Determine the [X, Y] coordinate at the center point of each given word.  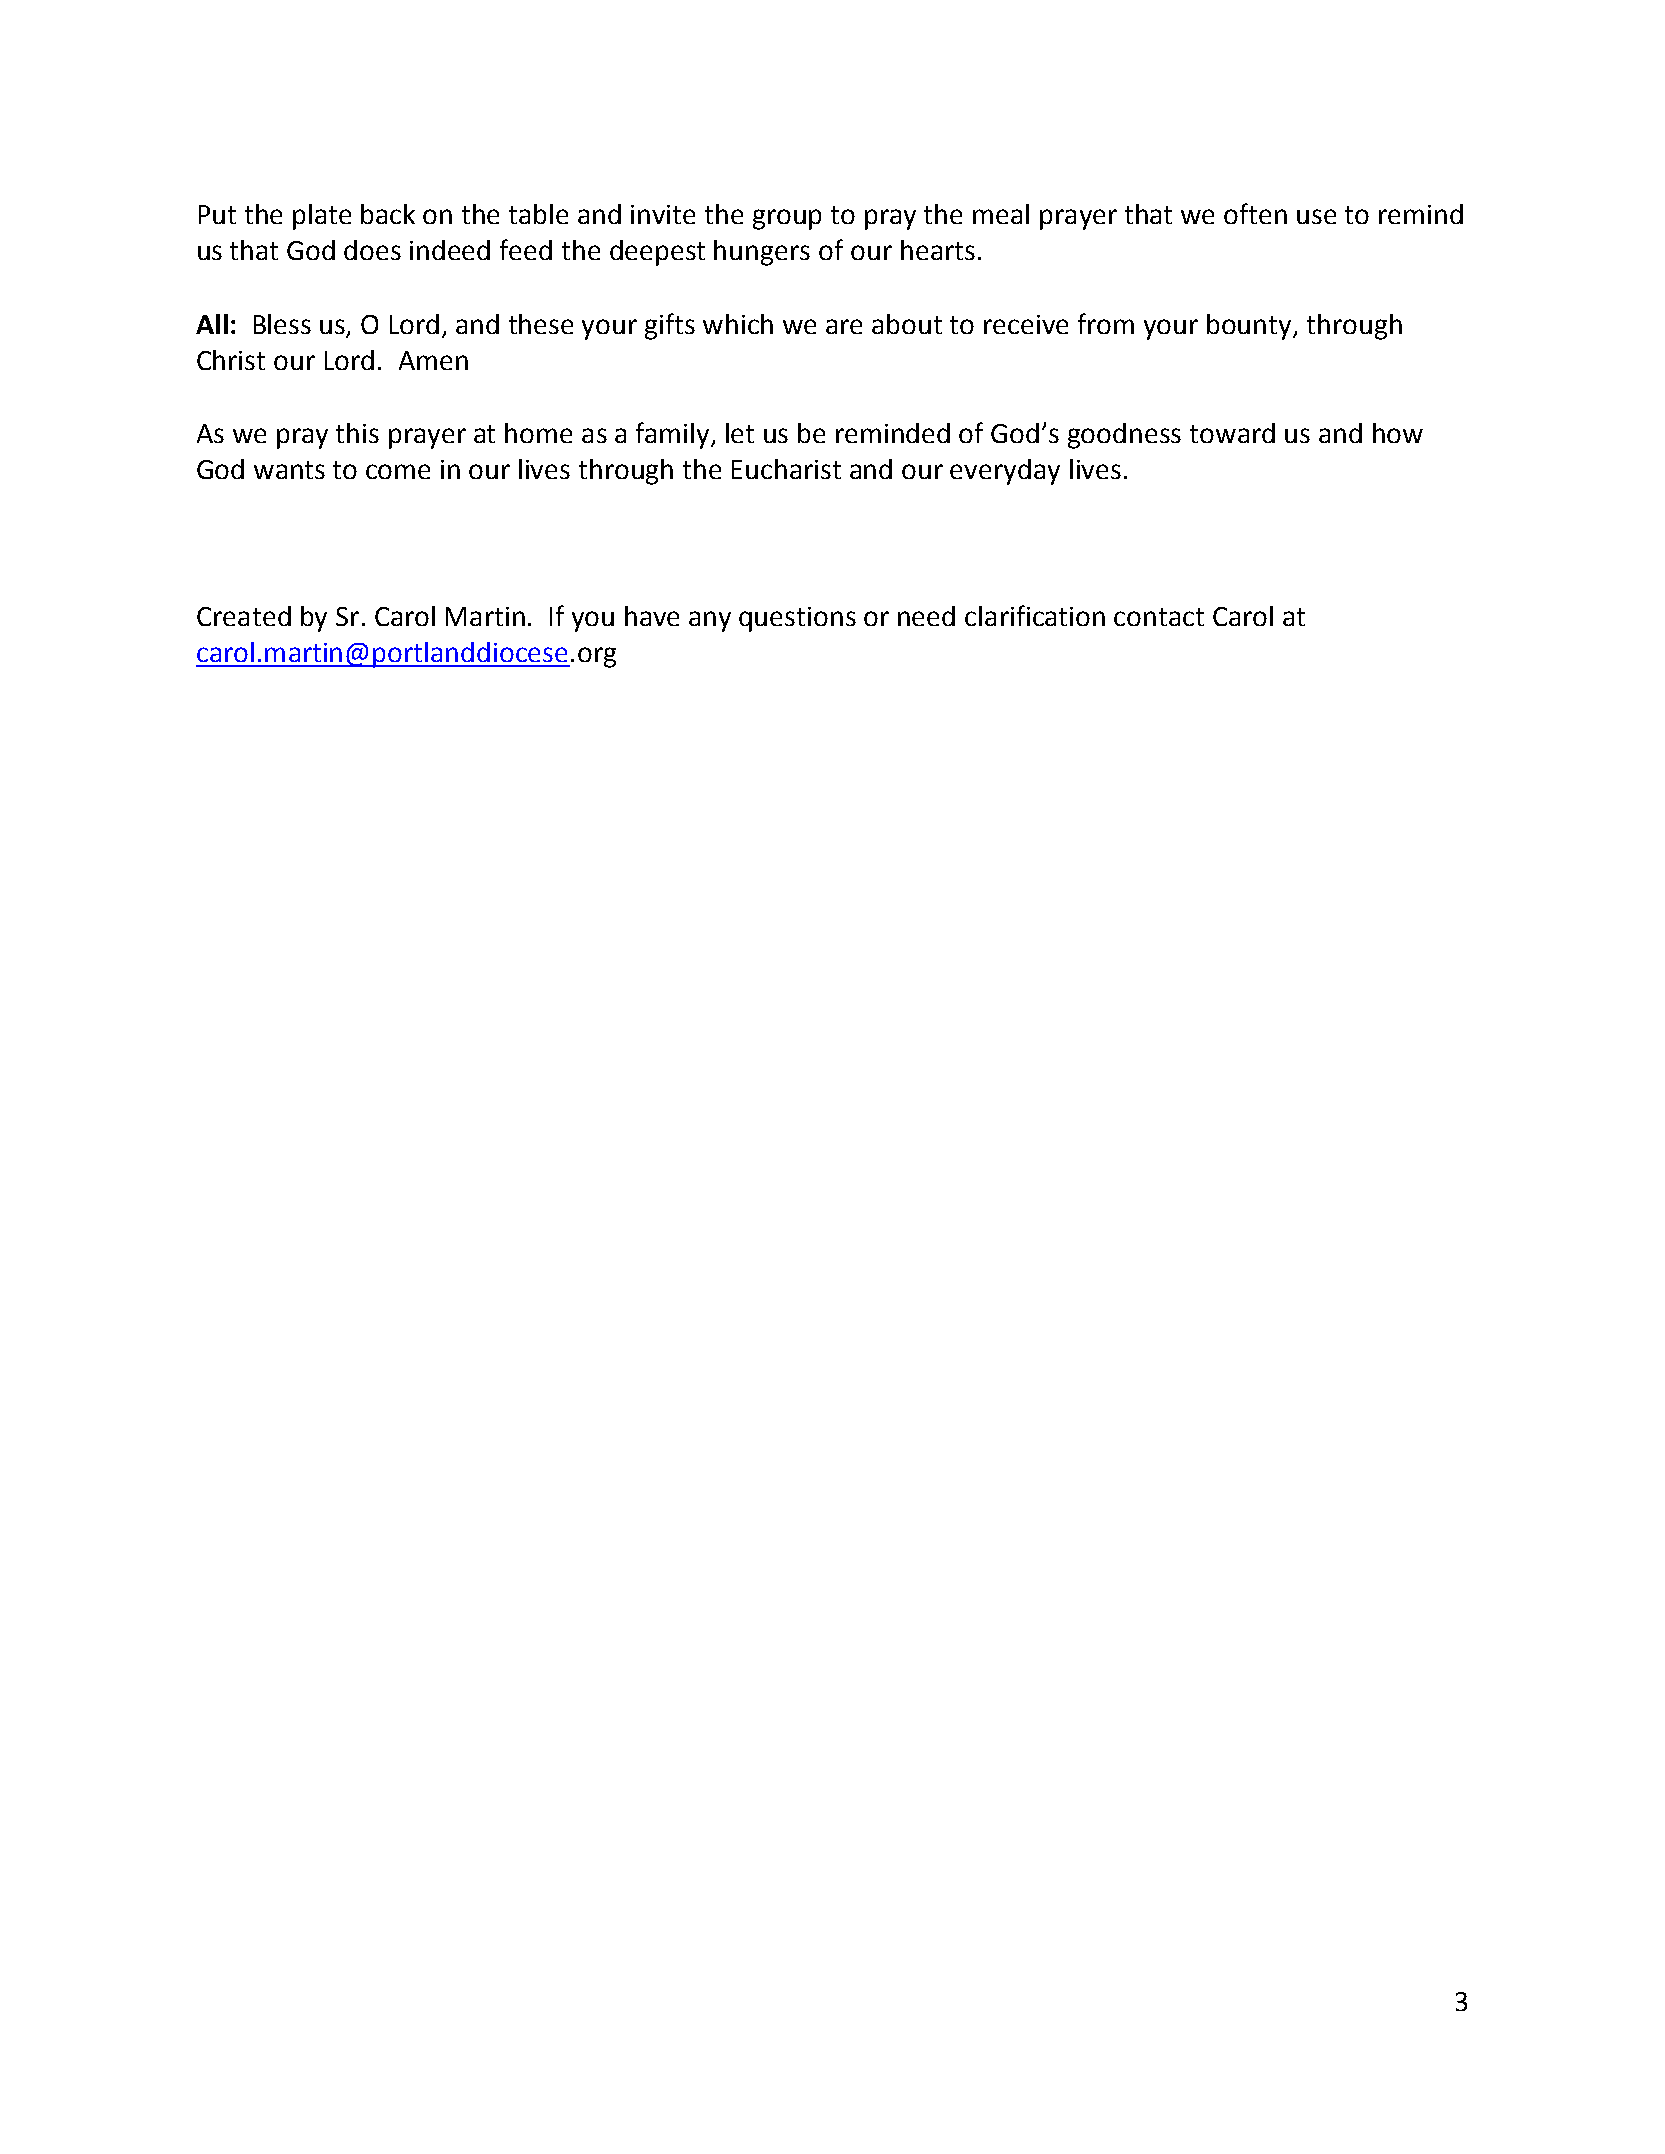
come [398, 471]
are [844, 326]
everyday [1005, 472]
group [787, 219]
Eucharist [786, 469]
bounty [1250, 327]
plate [322, 217]
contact [1159, 617]
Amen [433, 360]
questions [797, 619]
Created [244, 616]
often [1255, 213]
